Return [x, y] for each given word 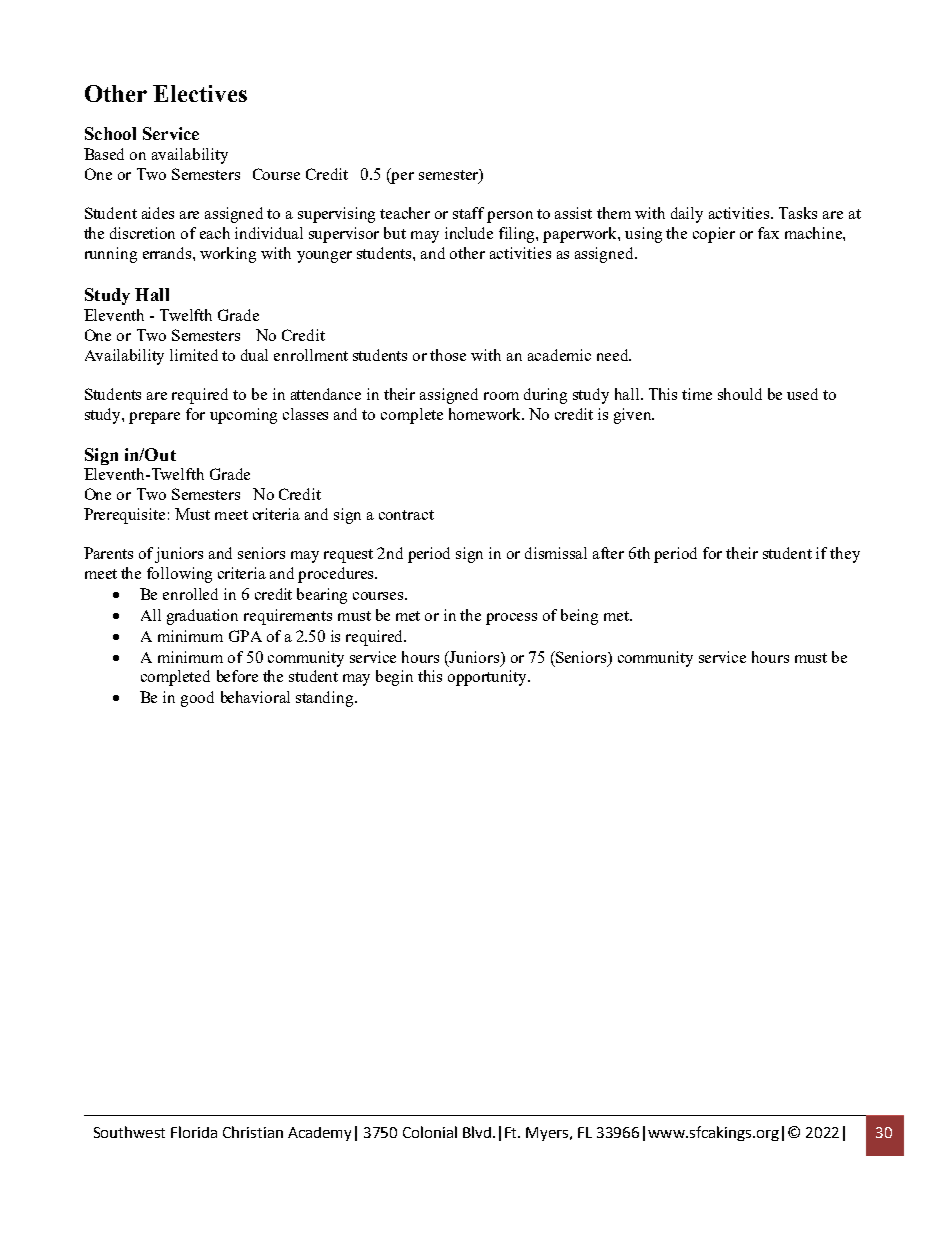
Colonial [430, 1132]
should [740, 394]
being [579, 617]
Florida [194, 1132]
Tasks [798, 213]
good [197, 699]
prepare [154, 418]
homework [486, 414]
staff [468, 213]
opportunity [489, 678]
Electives [200, 93]
